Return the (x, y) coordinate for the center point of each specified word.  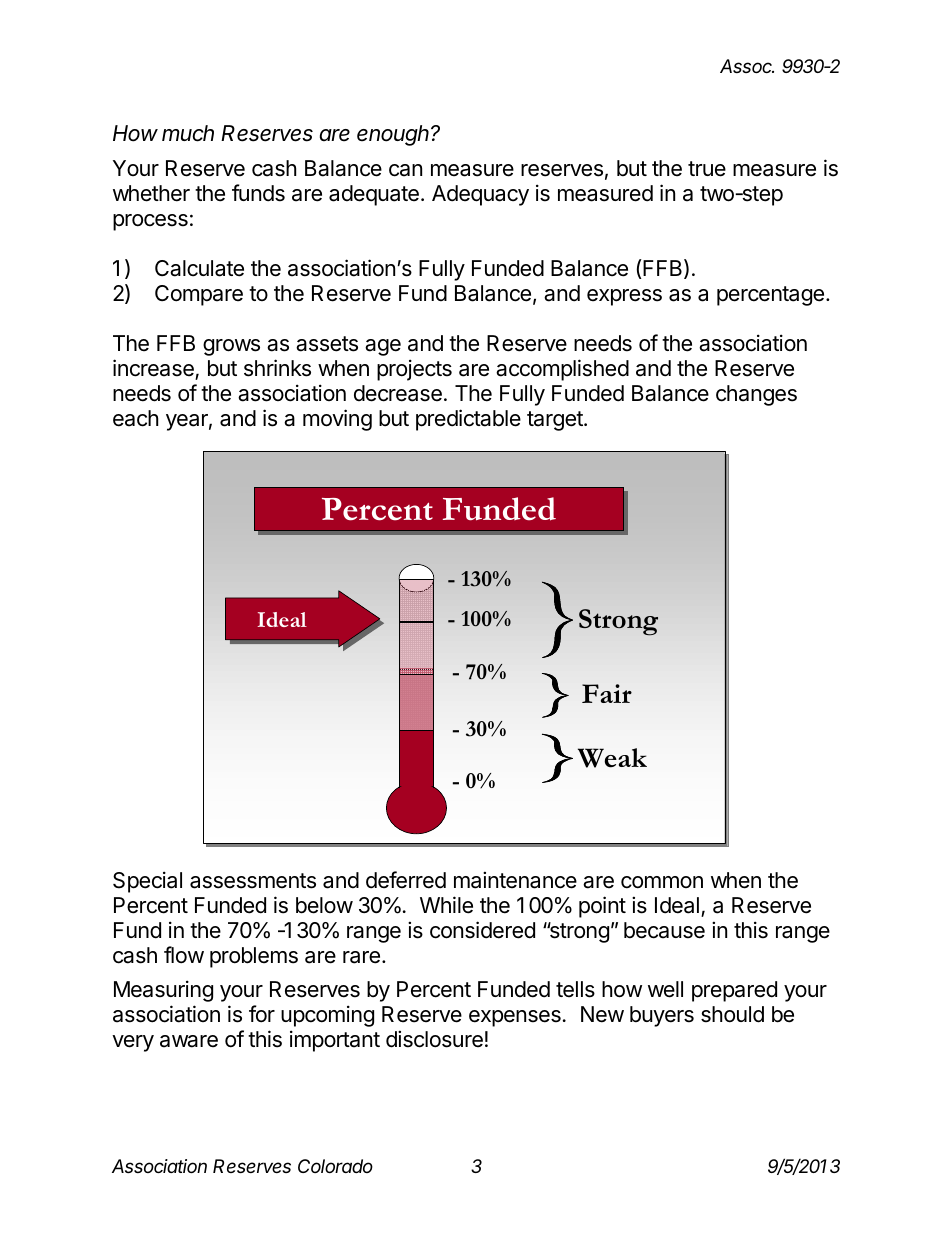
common (662, 882)
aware (189, 1041)
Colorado (335, 1166)
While (446, 905)
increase (153, 368)
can (405, 170)
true (707, 169)
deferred (406, 880)
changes (756, 395)
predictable (468, 420)
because (664, 930)
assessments (253, 881)
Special (147, 882)
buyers (662, 1016)
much (188, 133)
